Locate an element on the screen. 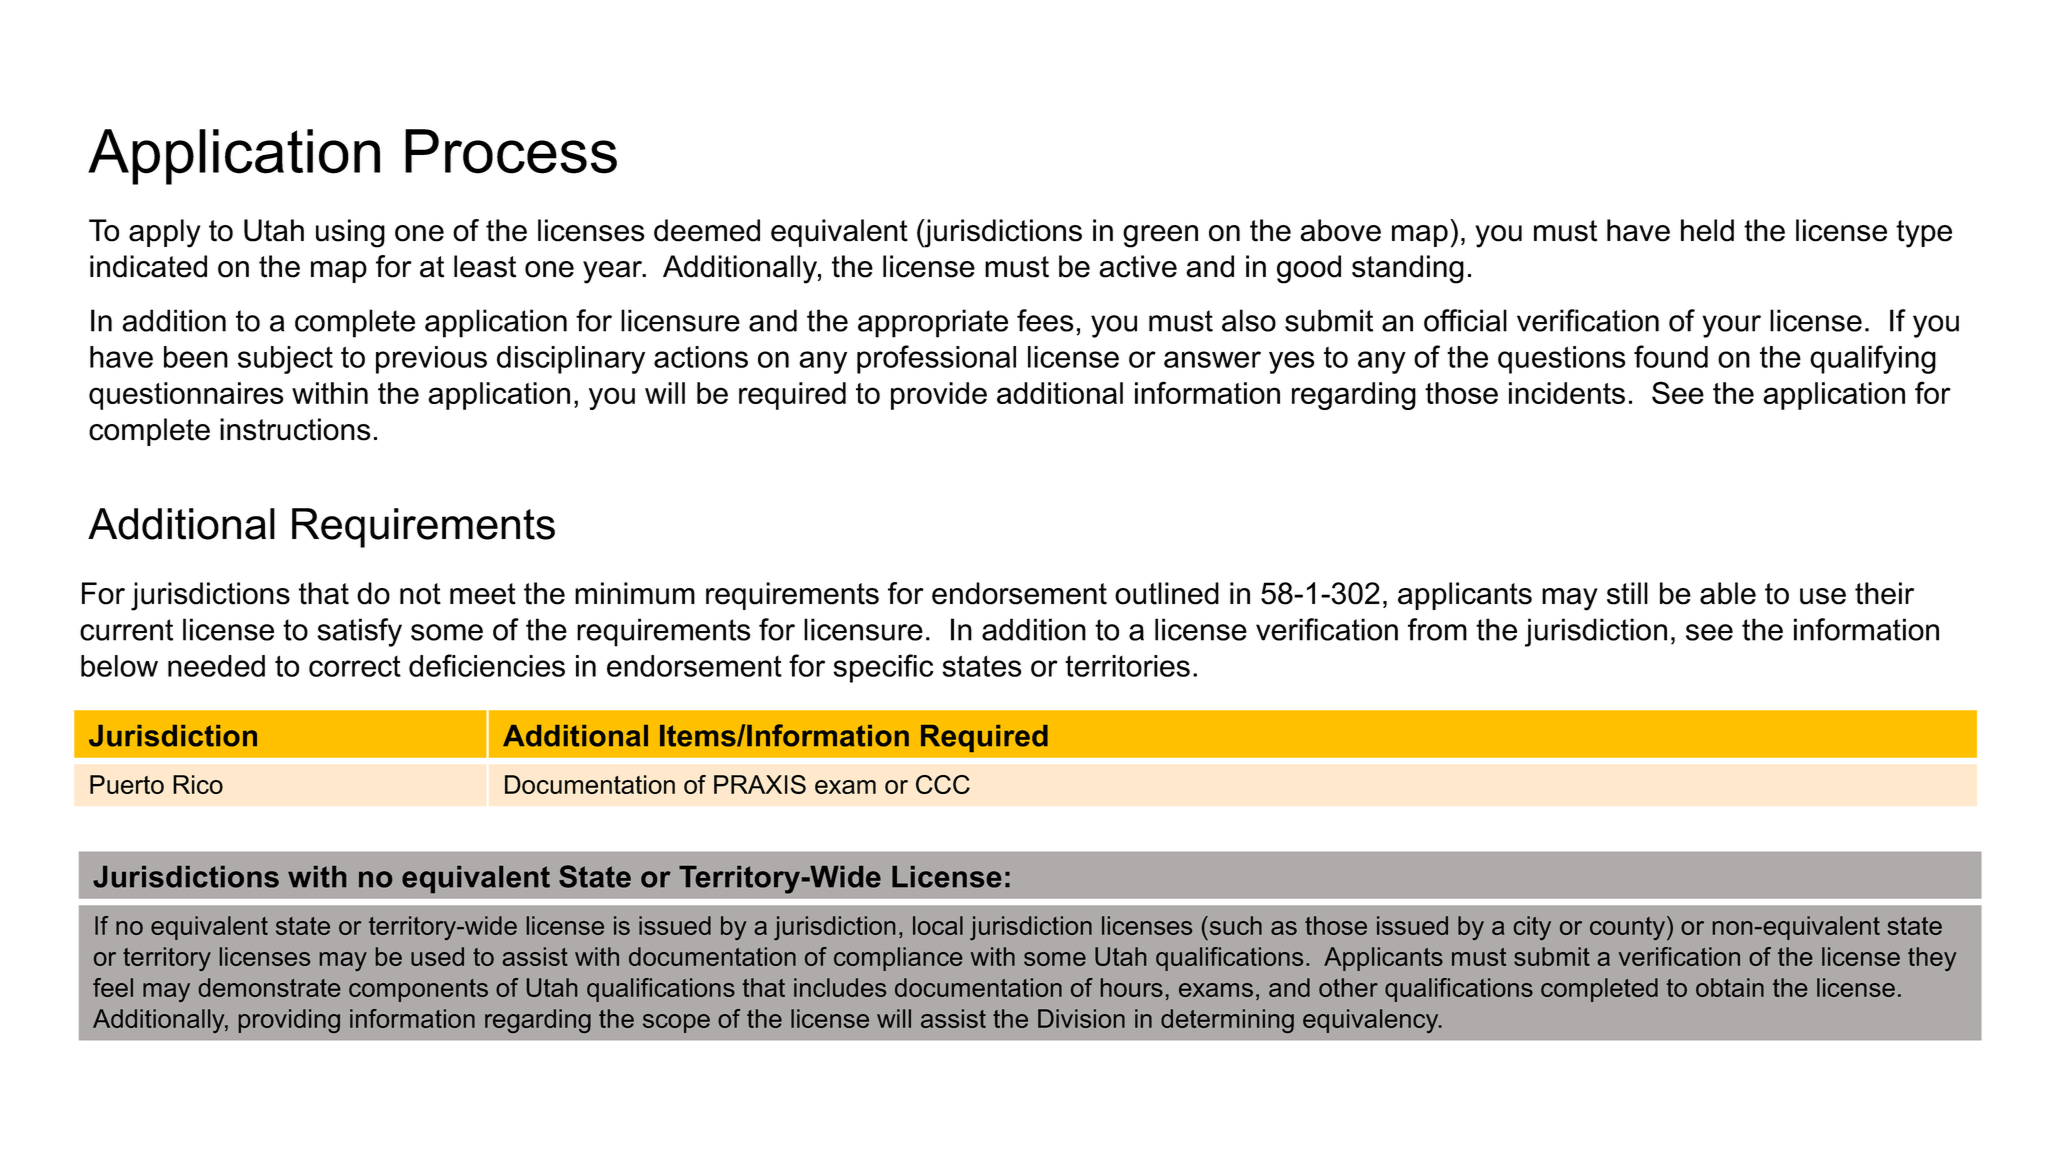 The width and height of the screenshot is (2068, 1163). Division is located at coordinates (1081, 1018).
